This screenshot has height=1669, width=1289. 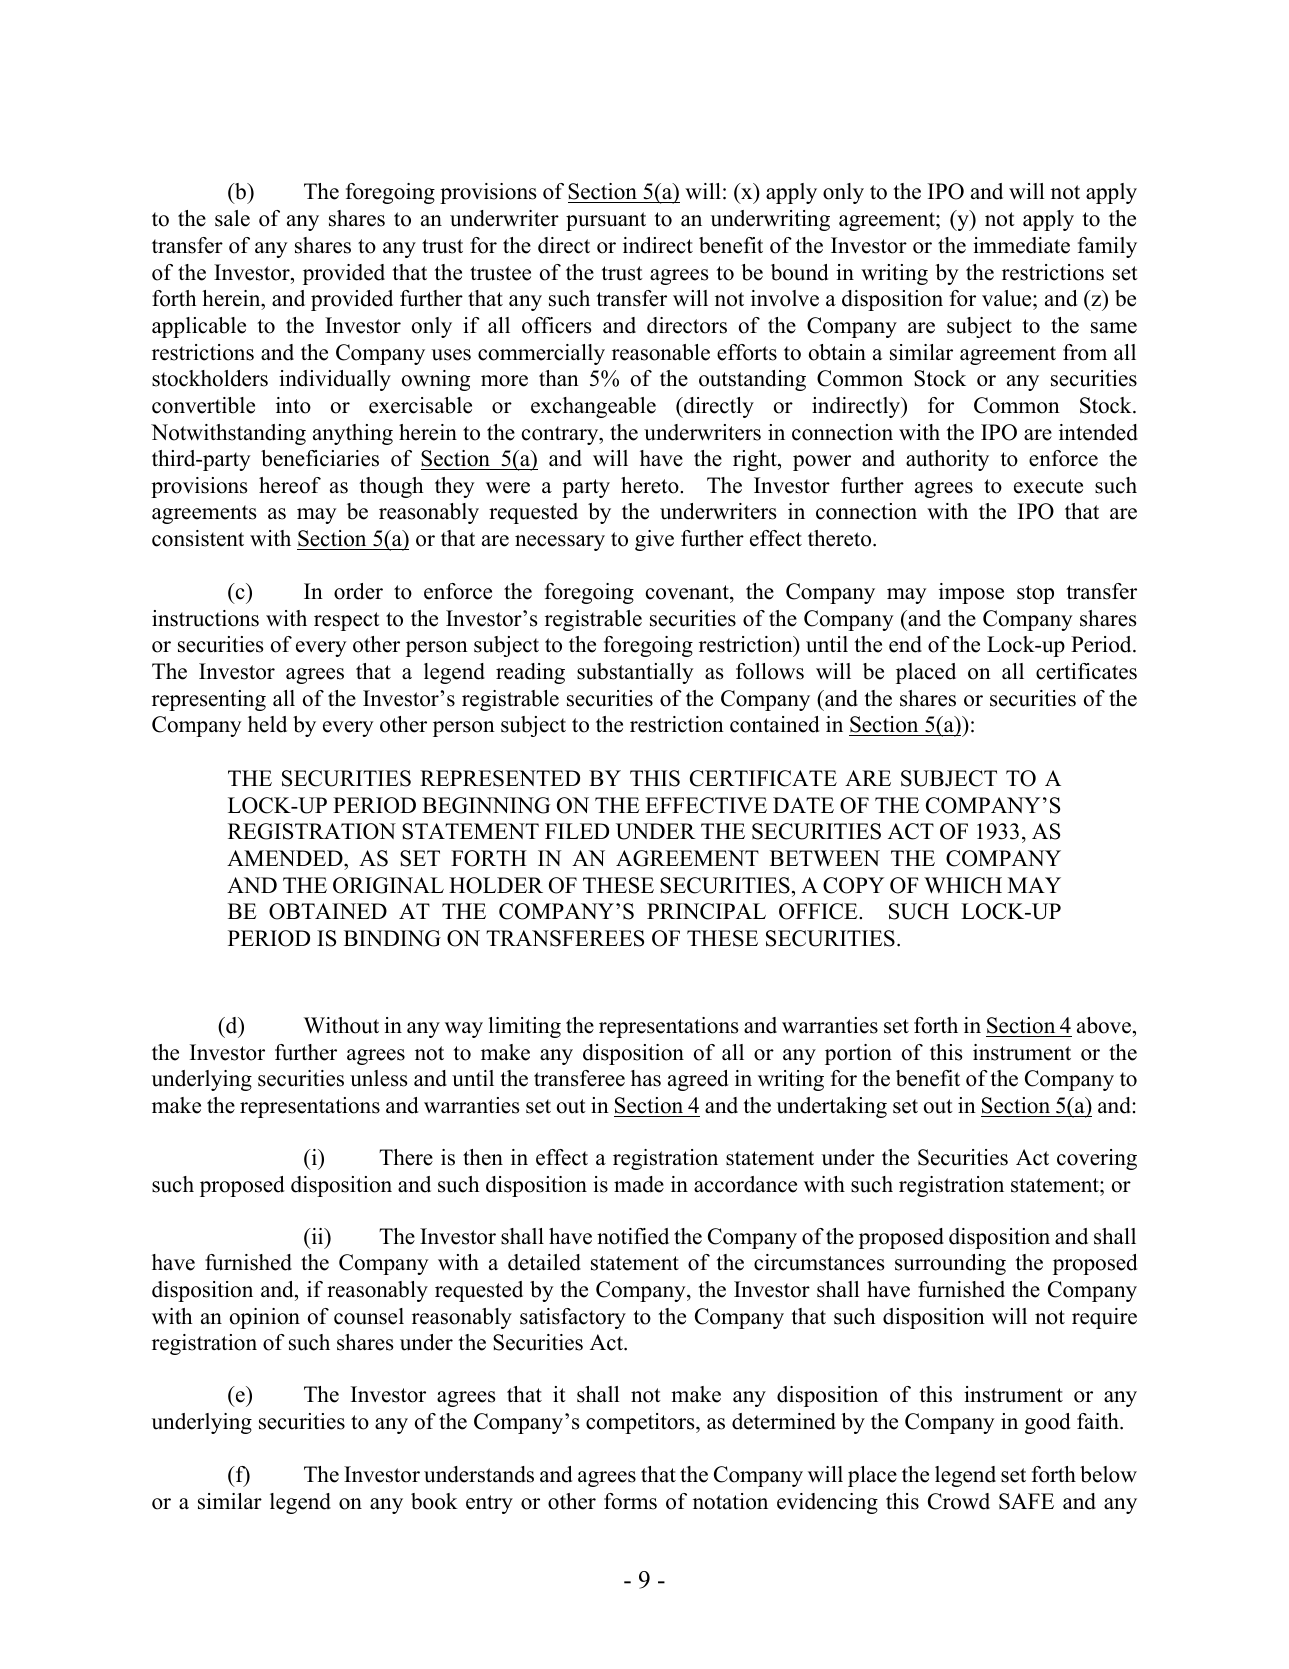 I want to click on stop, so click(x=1035, y=594).
